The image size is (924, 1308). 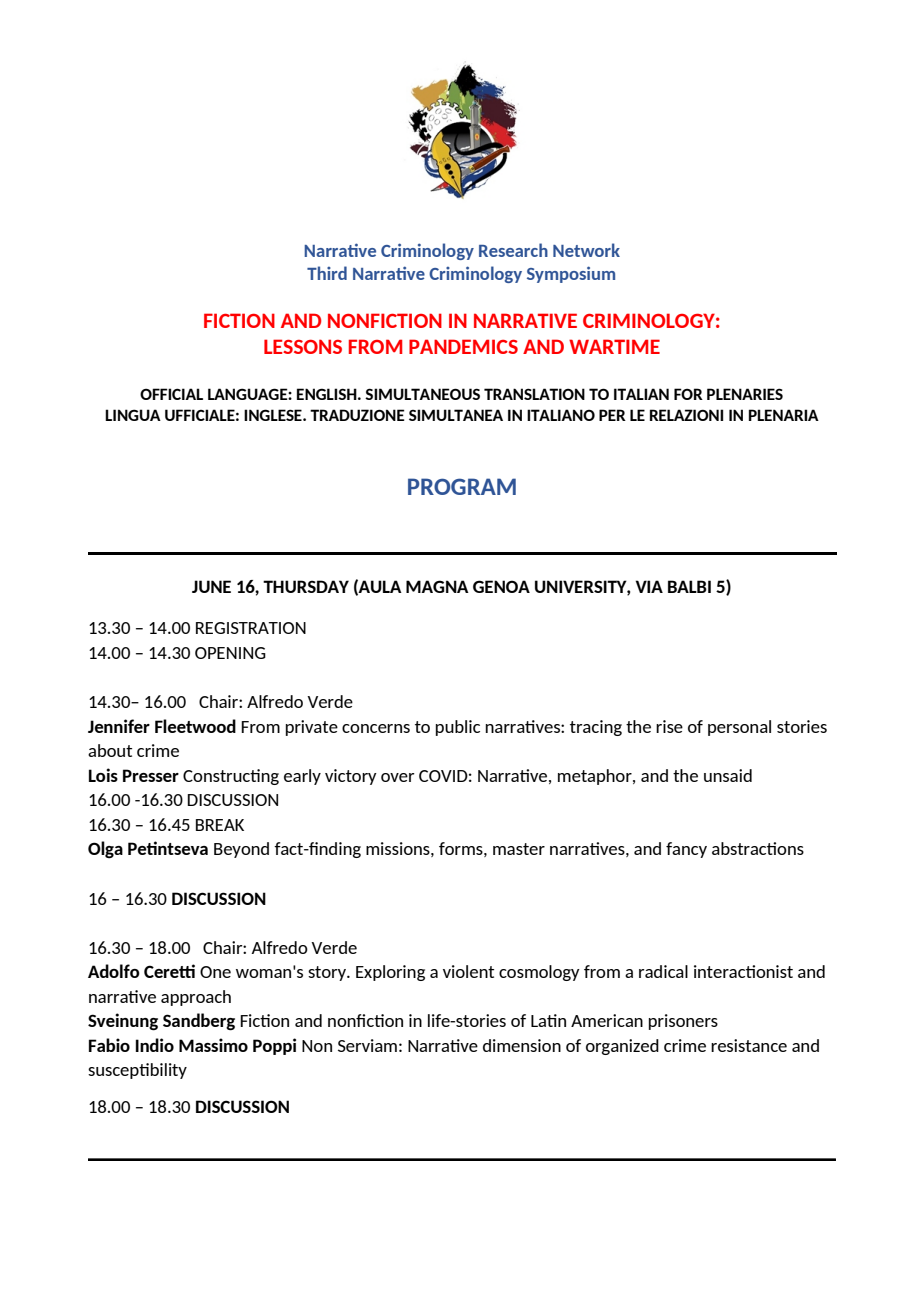 I want to click on rise, so click(x=669, y=726).
